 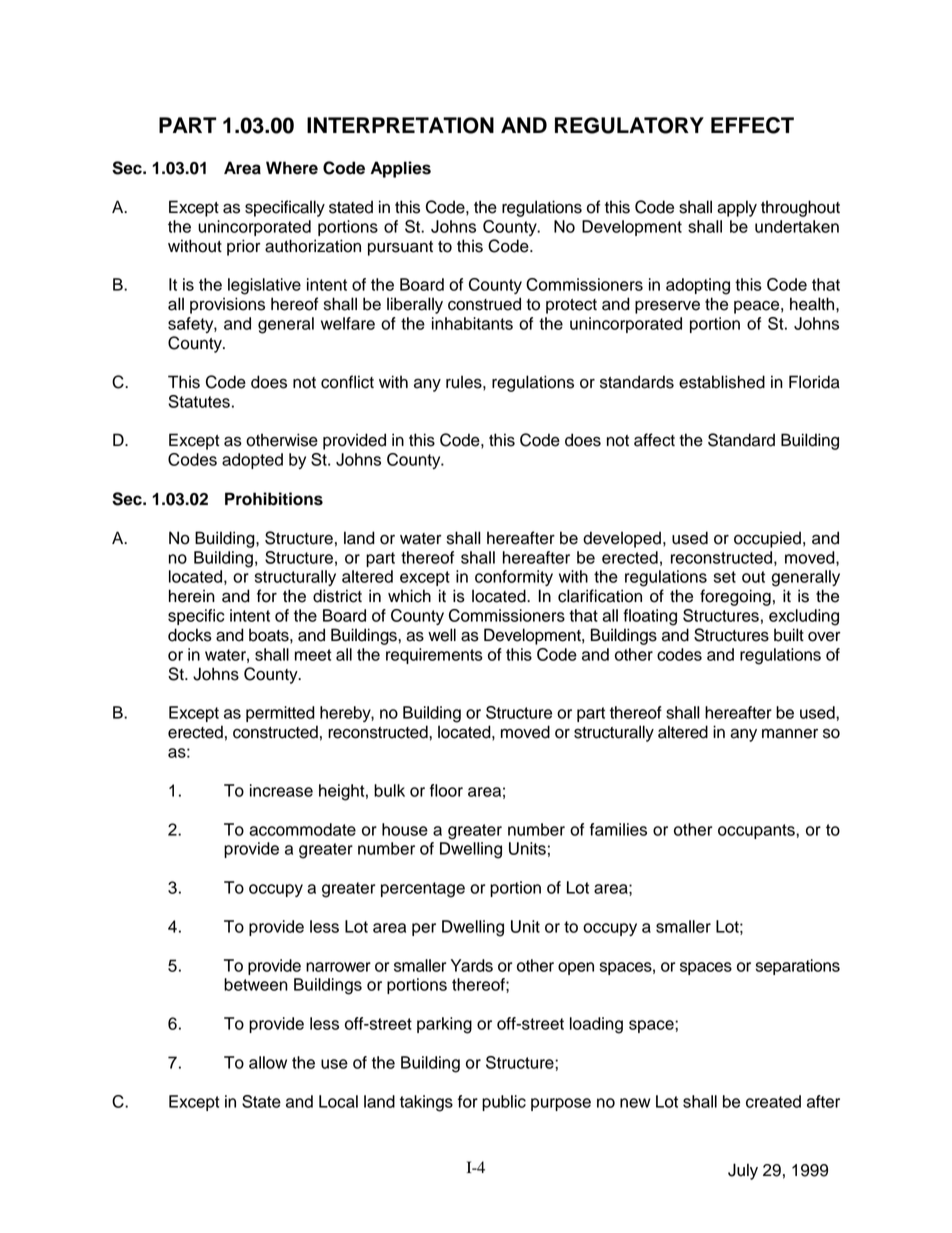 What do you see at coordinates (504, 1103) in the screenshot?
I see `public` at bounding box center [504, 1103].
